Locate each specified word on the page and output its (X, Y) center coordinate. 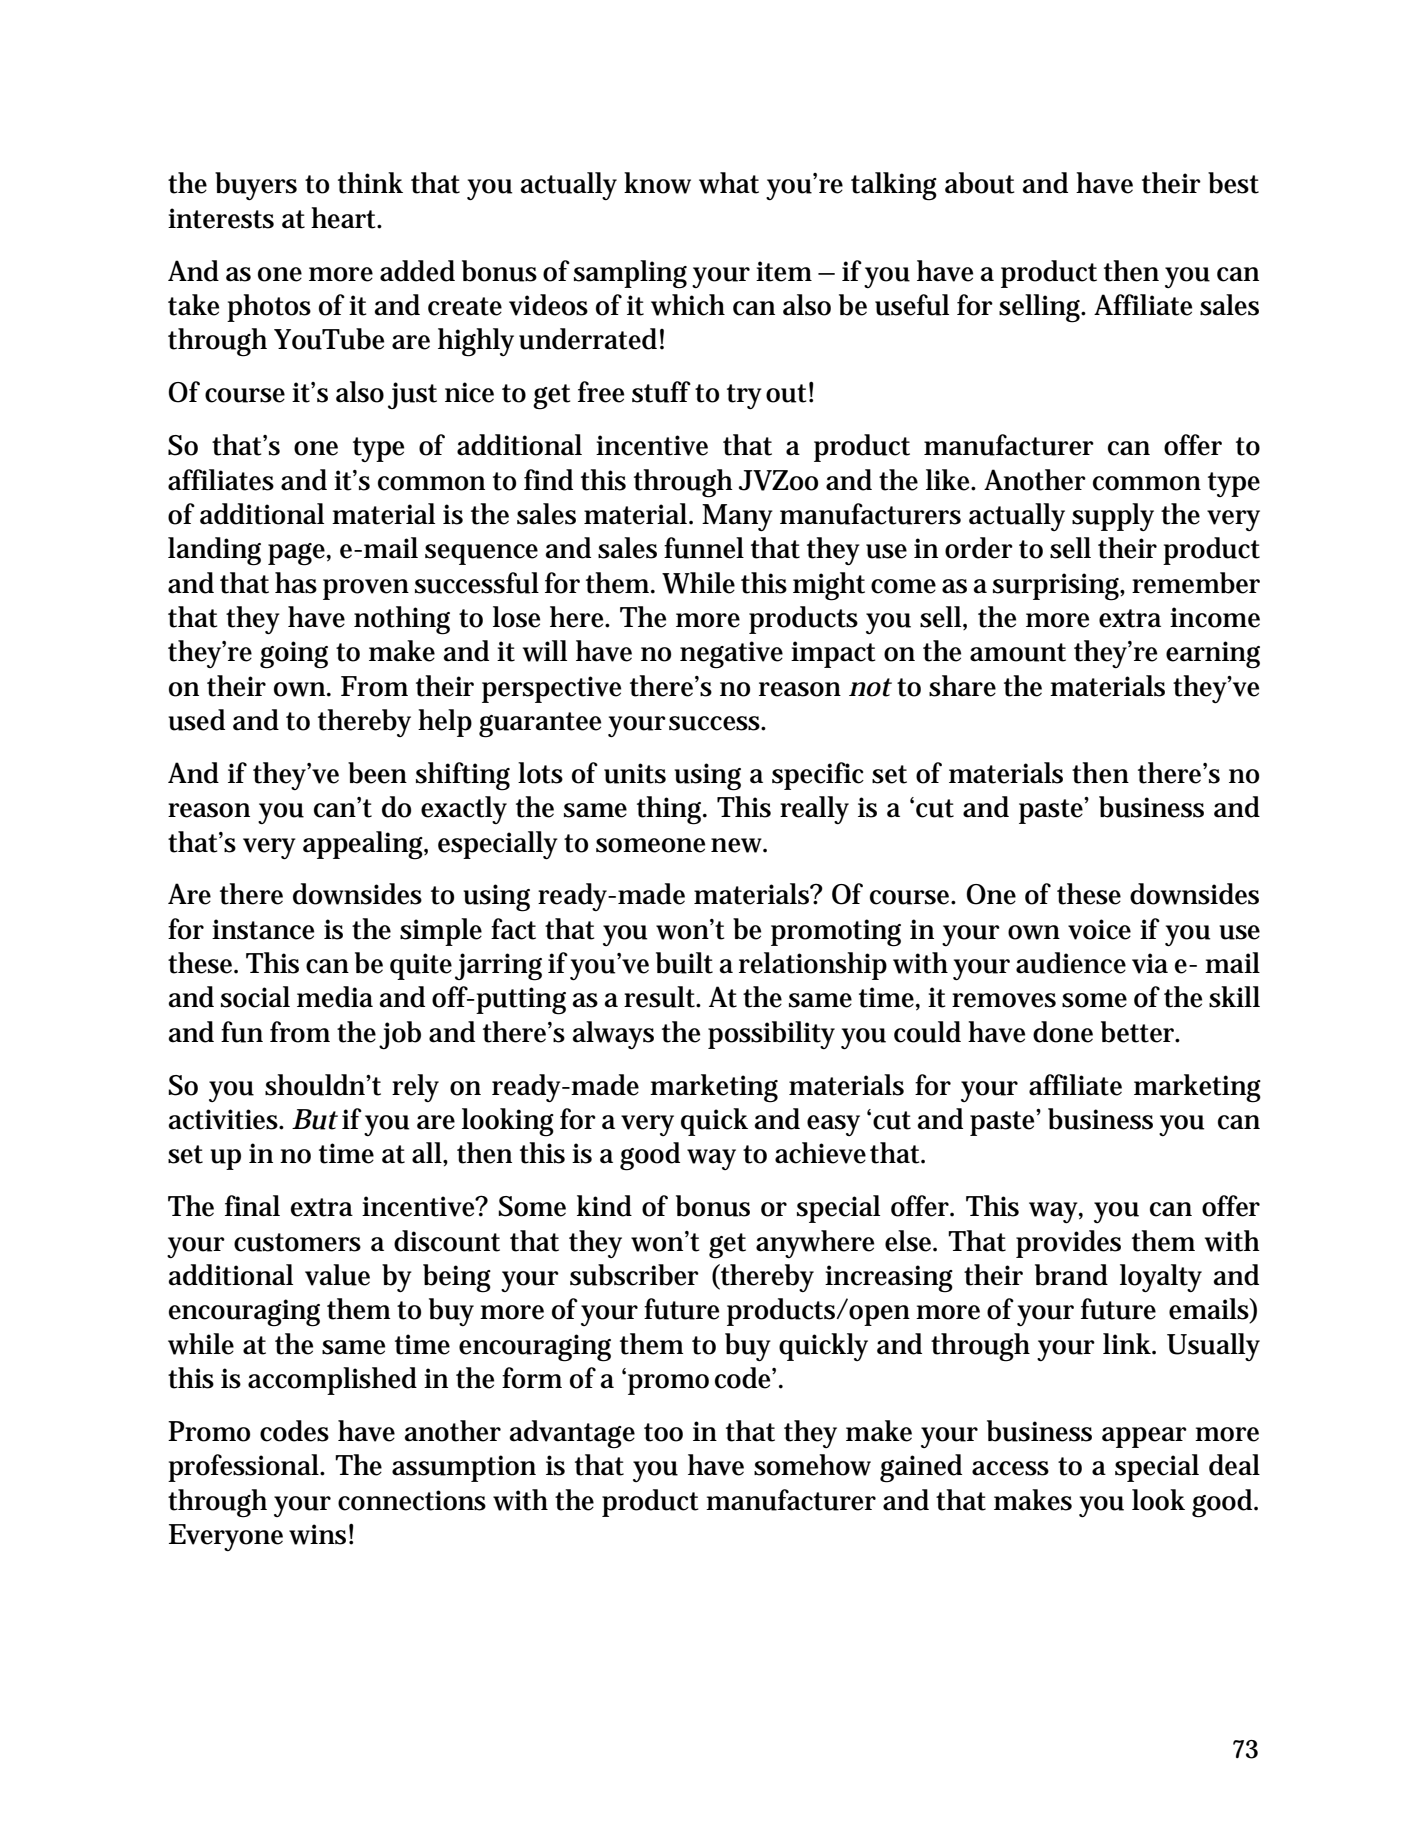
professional (244, 1468)
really (814, 810)
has (296, 583)
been (377, 773)
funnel (704, 548)
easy (833, 1125)
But (315, 1119)
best (1233, 183)
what (729, 183)
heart (345, 218)
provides (1068, 1244)
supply (1113, 517)
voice (1099, 929)
